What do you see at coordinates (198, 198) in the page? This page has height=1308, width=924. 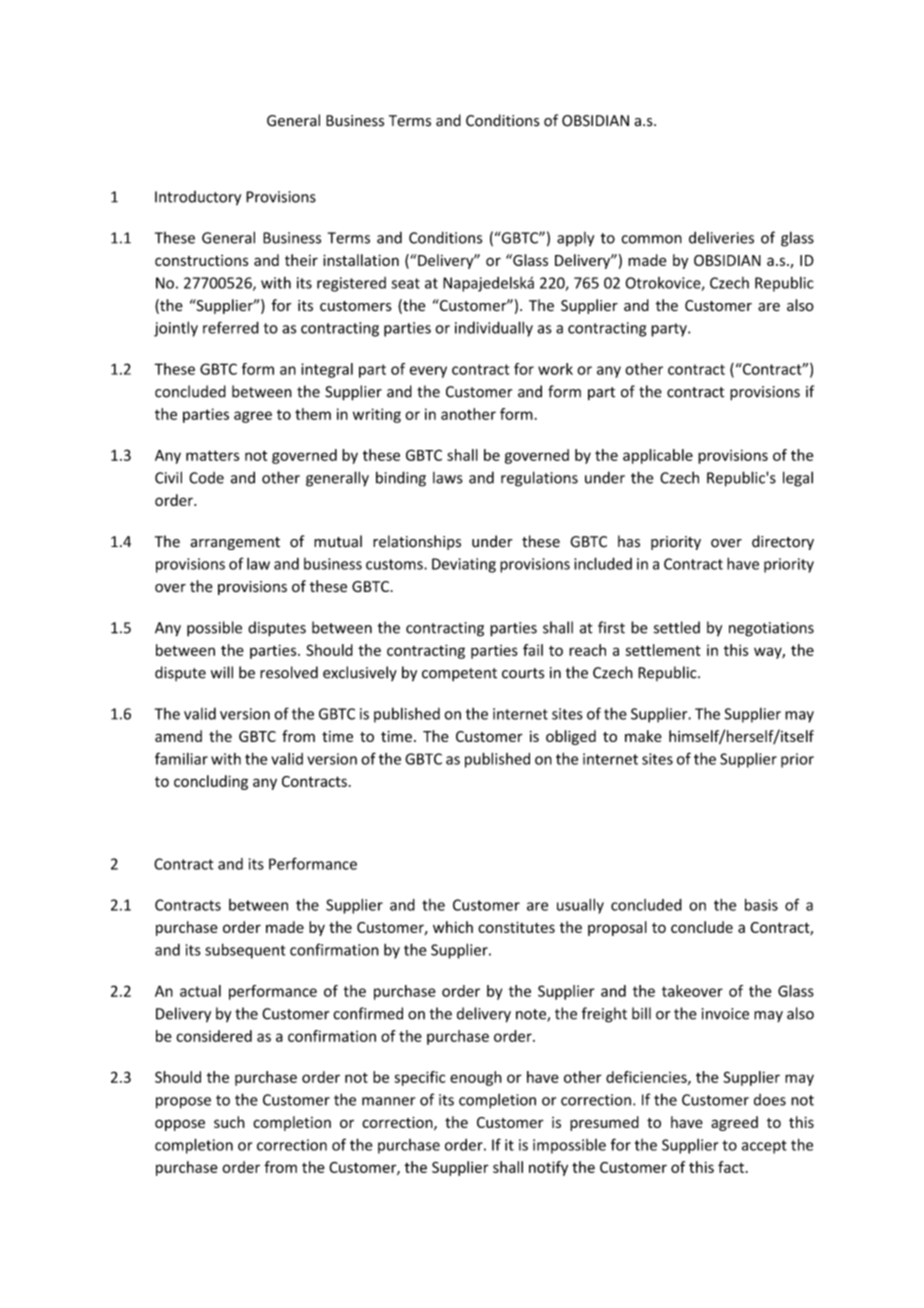 I see `Introductory` at bounding box center [198, 198].
